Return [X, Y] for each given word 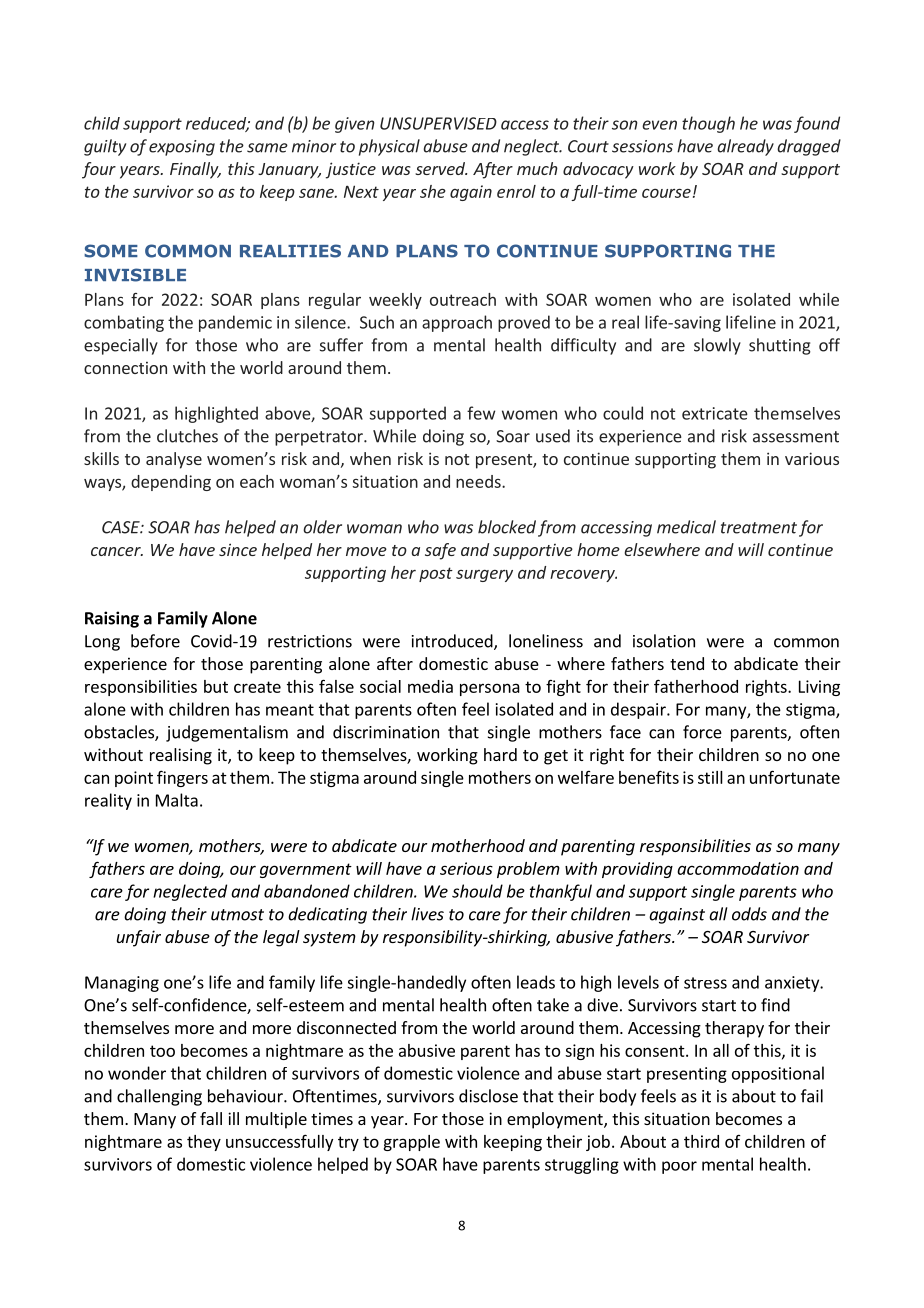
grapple [411, 1143]
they [204, 1143]
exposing [182, 148]
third [701, 1141]
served [441, 168]
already [745, 147]
